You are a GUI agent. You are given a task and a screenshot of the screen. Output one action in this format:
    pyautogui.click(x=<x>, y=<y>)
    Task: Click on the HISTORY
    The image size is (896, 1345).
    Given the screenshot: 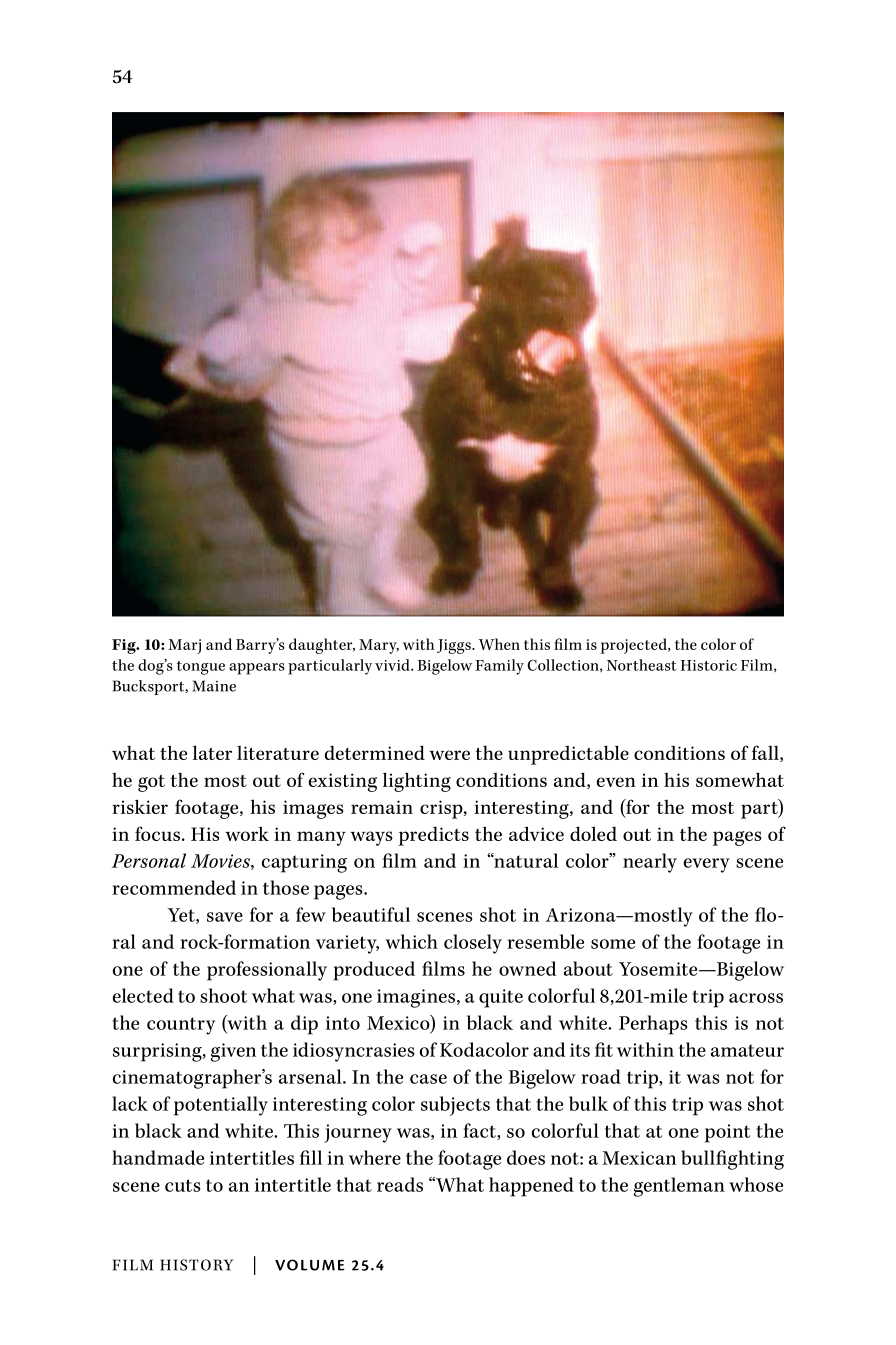 What is the action you would take?
    pyautogui.click(x=196, y=1265)
